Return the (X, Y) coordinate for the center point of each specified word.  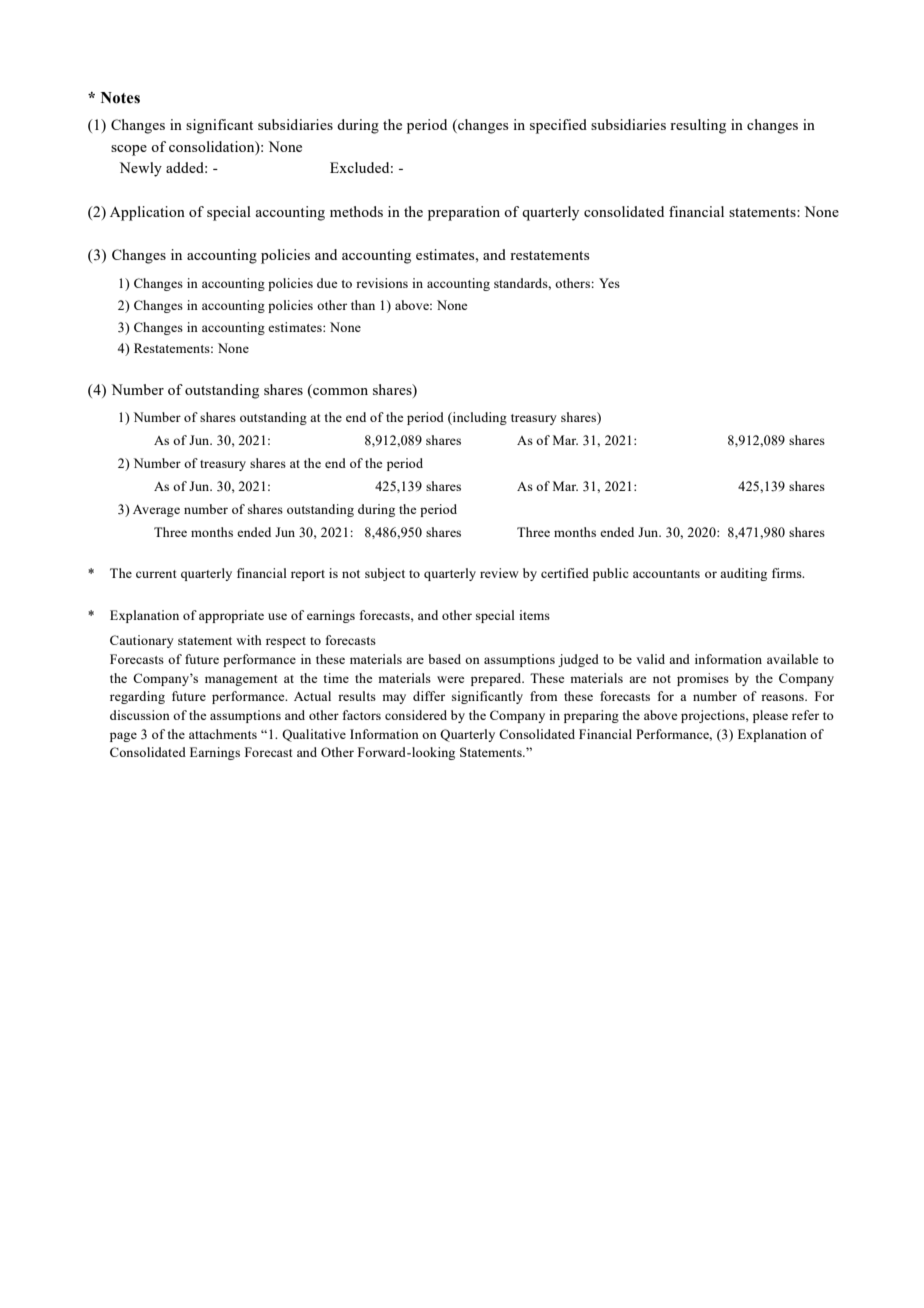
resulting (698, 126)
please (770, 716)
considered (416, 715)
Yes (609, 283)
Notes (120, 98)
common (339, 393)
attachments (223, 734)
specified (558, 126)
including (479, 418)
